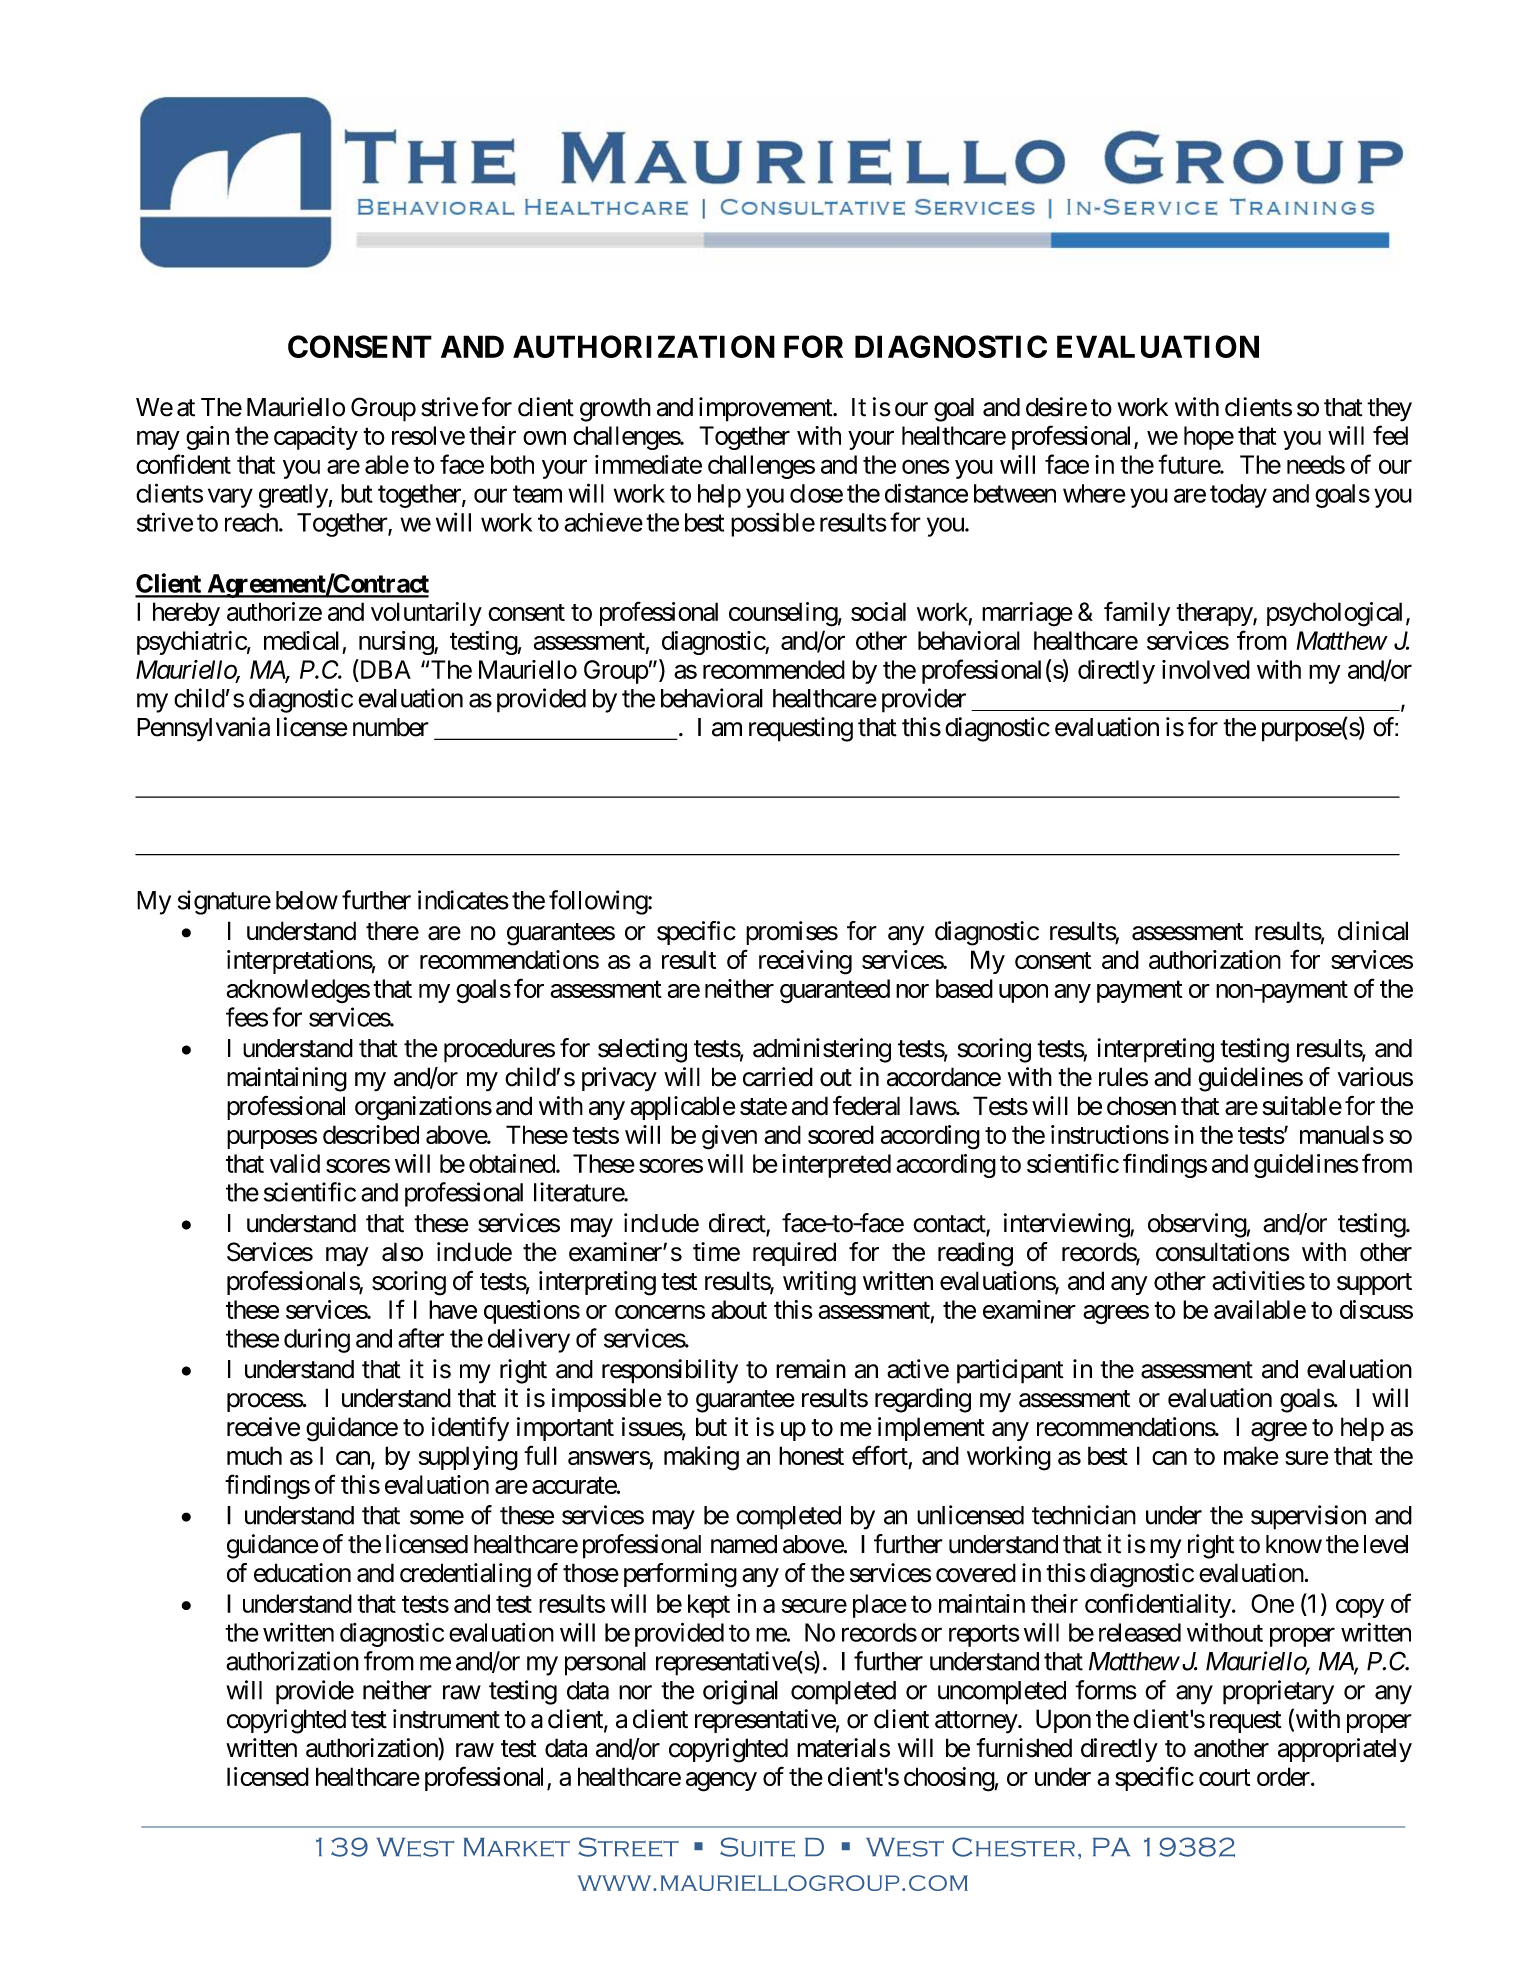  What do you see at coordinates (721, 1782) in the image?
I see `agency` at bounding box center [721, 1782].
